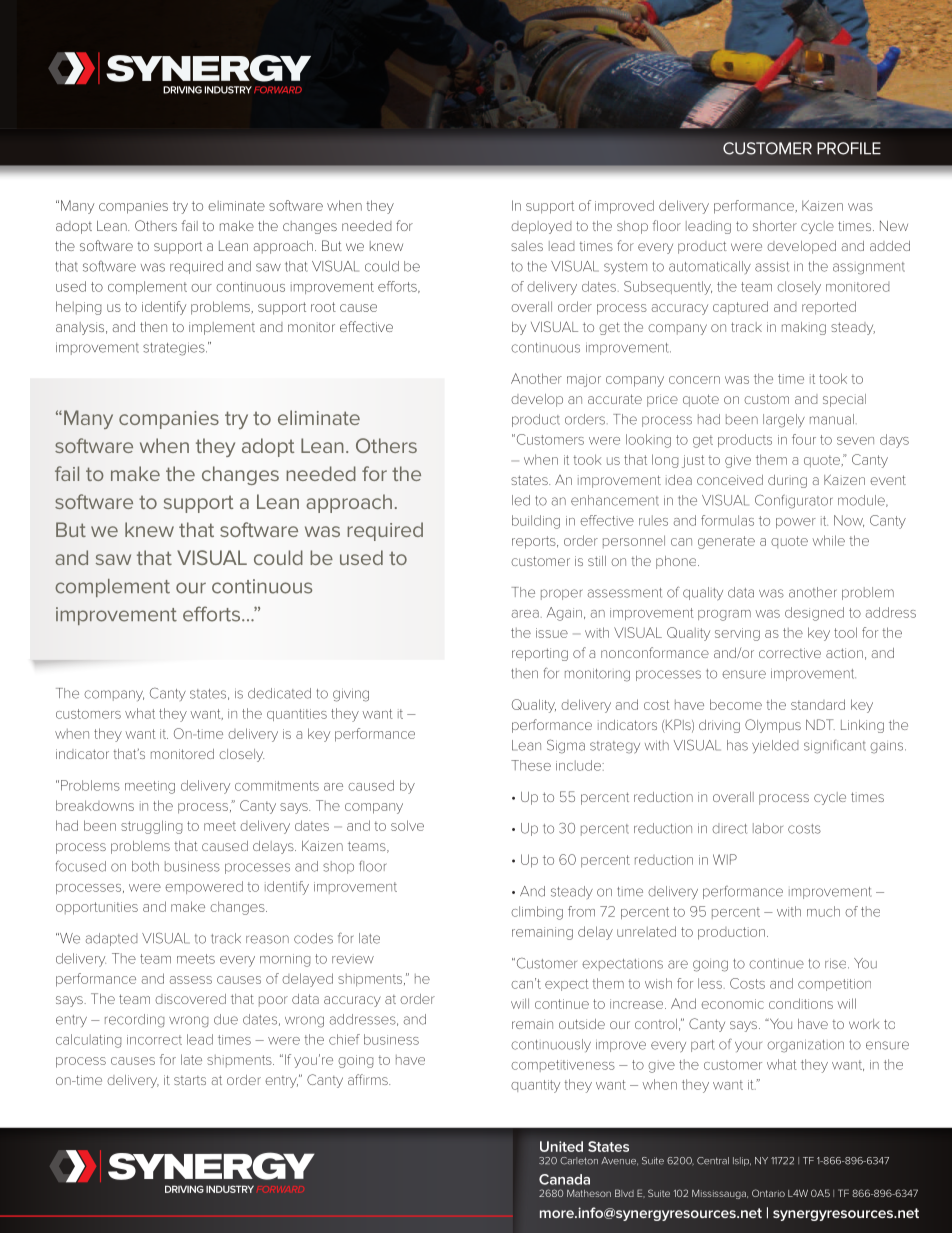  What do you see at coordinates (849, 148) in the image?
I see `PROFILE` at bounding box center [849, 148].
